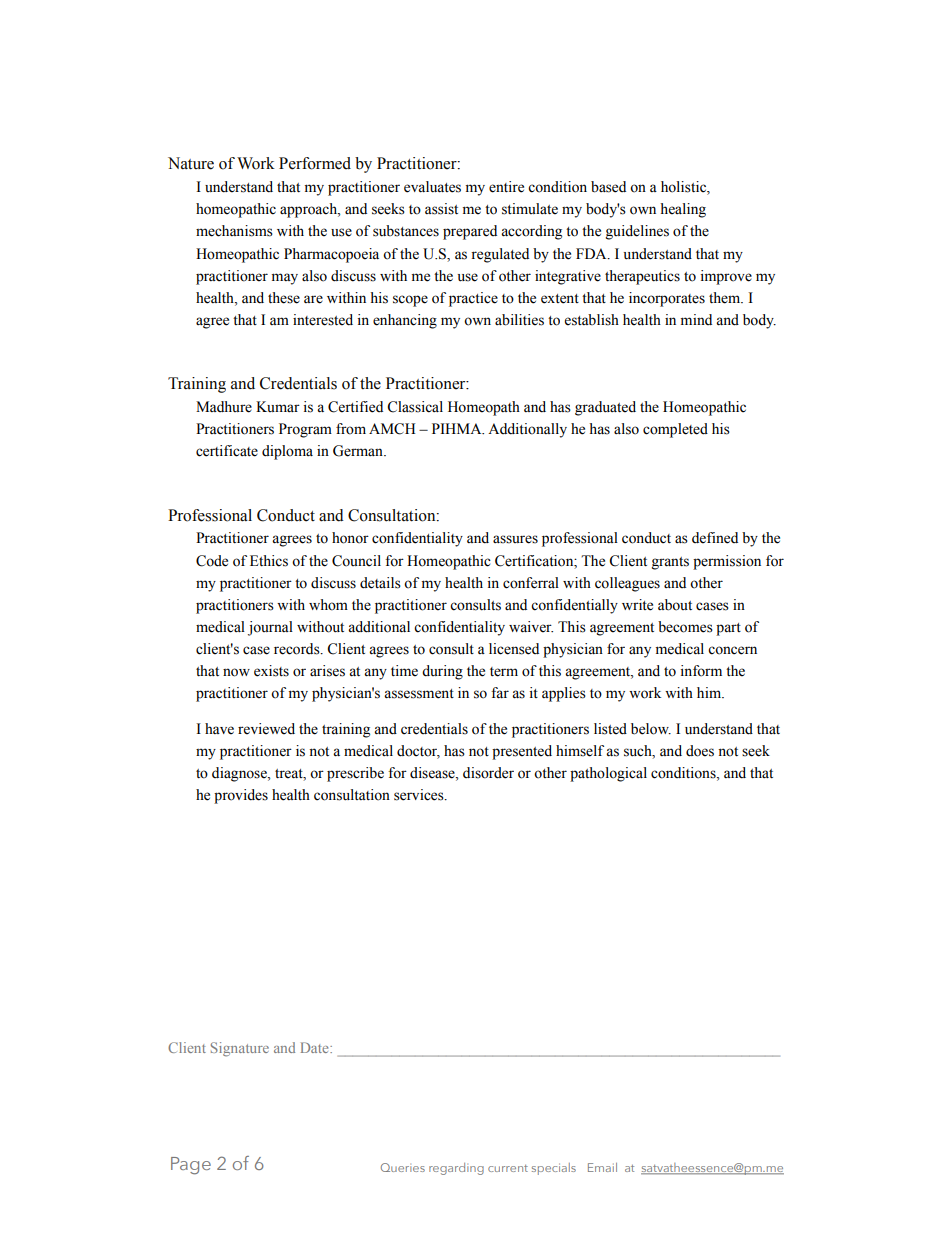 The height and width of the screenshot is (1233, 952). I want to click on Page, so click(191, 1166).
